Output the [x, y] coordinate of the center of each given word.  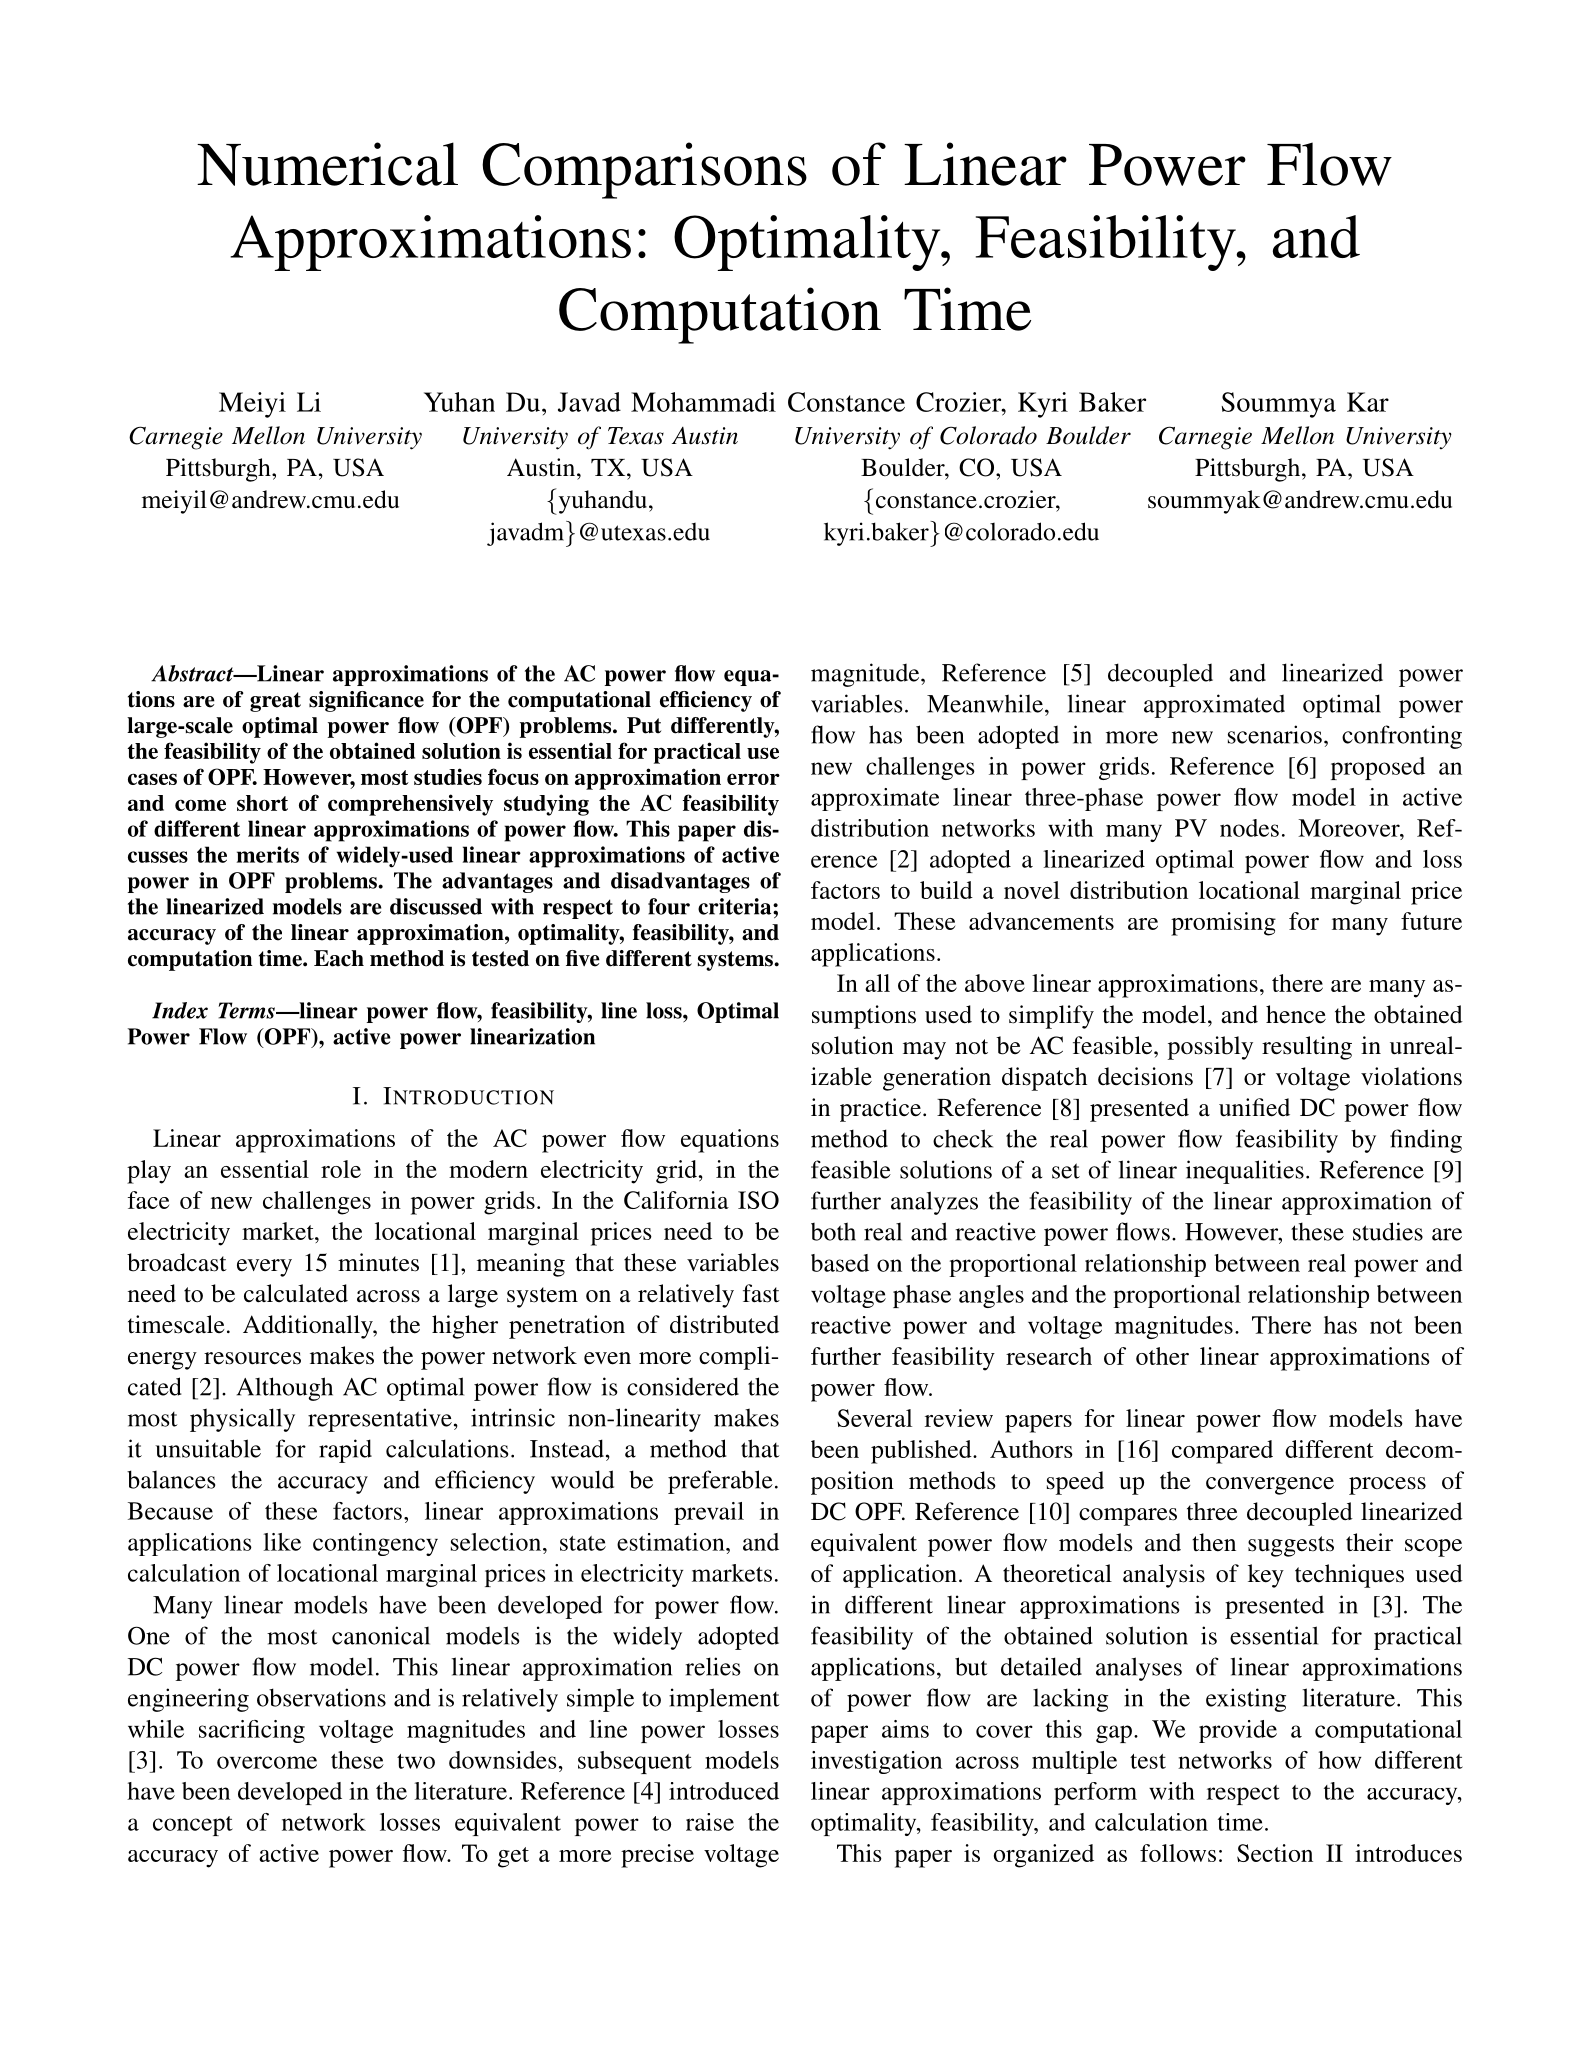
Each [339, 958]
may [924, 1051]
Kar [1368, 402]
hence [1296, 1014]
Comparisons [644, 170]
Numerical [327, 164]
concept [193, 1826]
